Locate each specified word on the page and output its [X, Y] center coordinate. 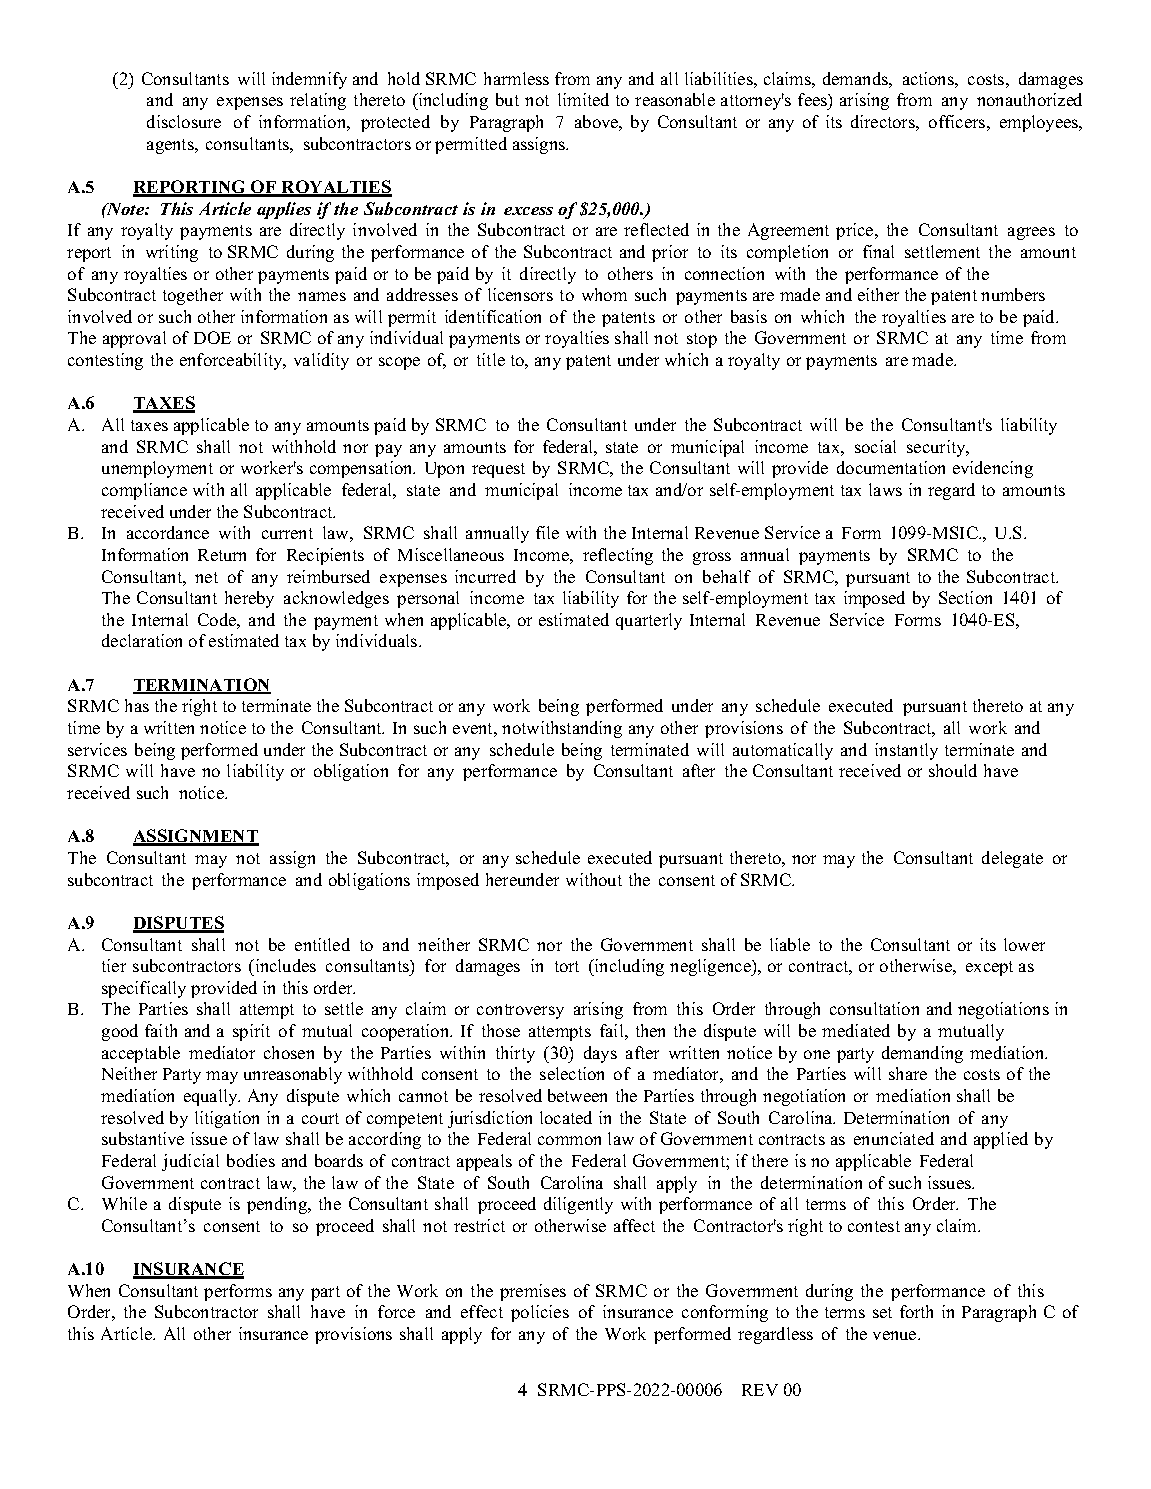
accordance [168, 532]
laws [885, 489]
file [547, 532]
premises [533, 1292]
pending [278, 1205]
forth [916, 1311]
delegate [1012, 859]
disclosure [184, 121]
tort [567, 966]
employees [1040, 123]
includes [284, 967]
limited [583, 99]
